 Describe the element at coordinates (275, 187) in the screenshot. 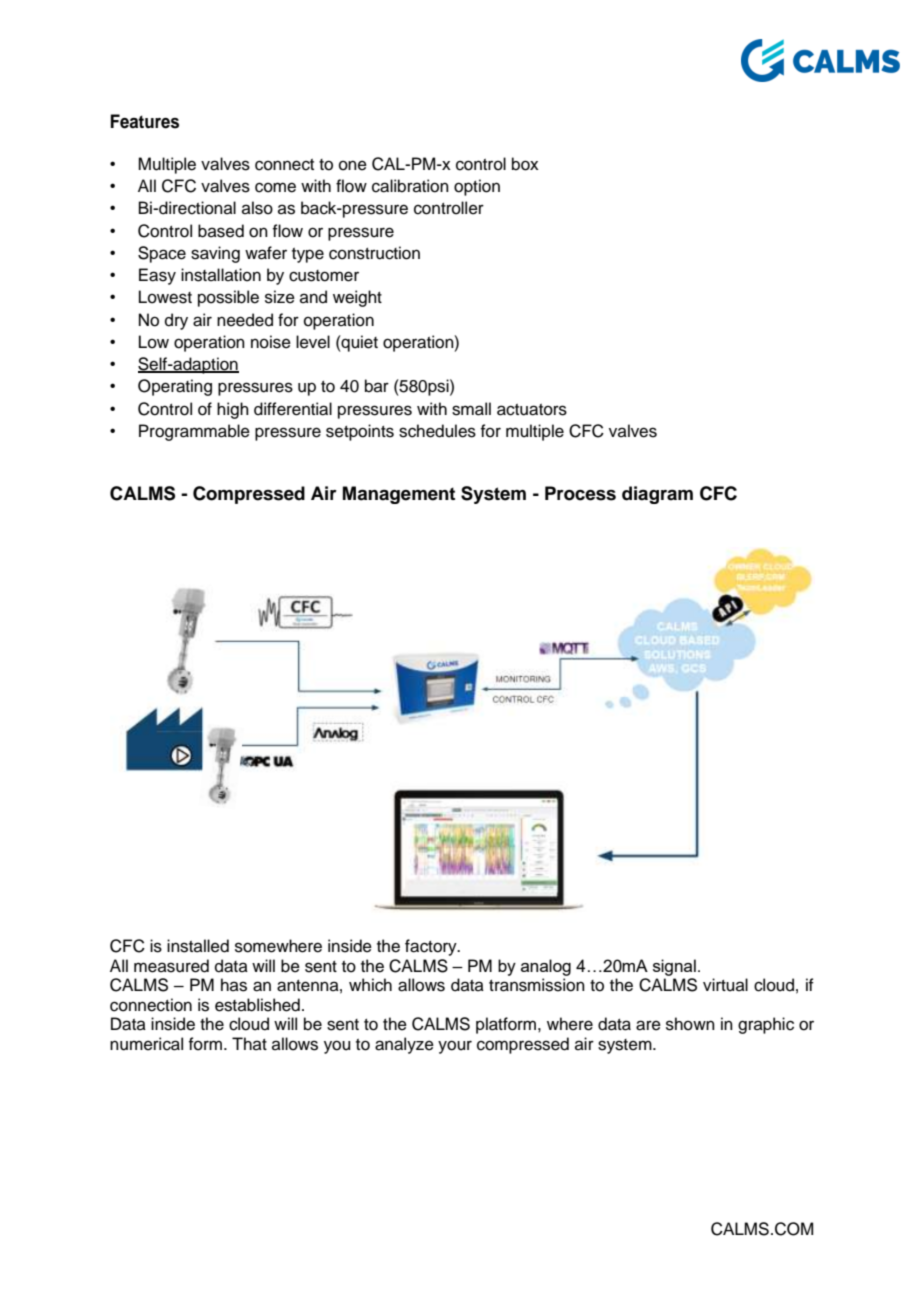

I see `come` at that location.
